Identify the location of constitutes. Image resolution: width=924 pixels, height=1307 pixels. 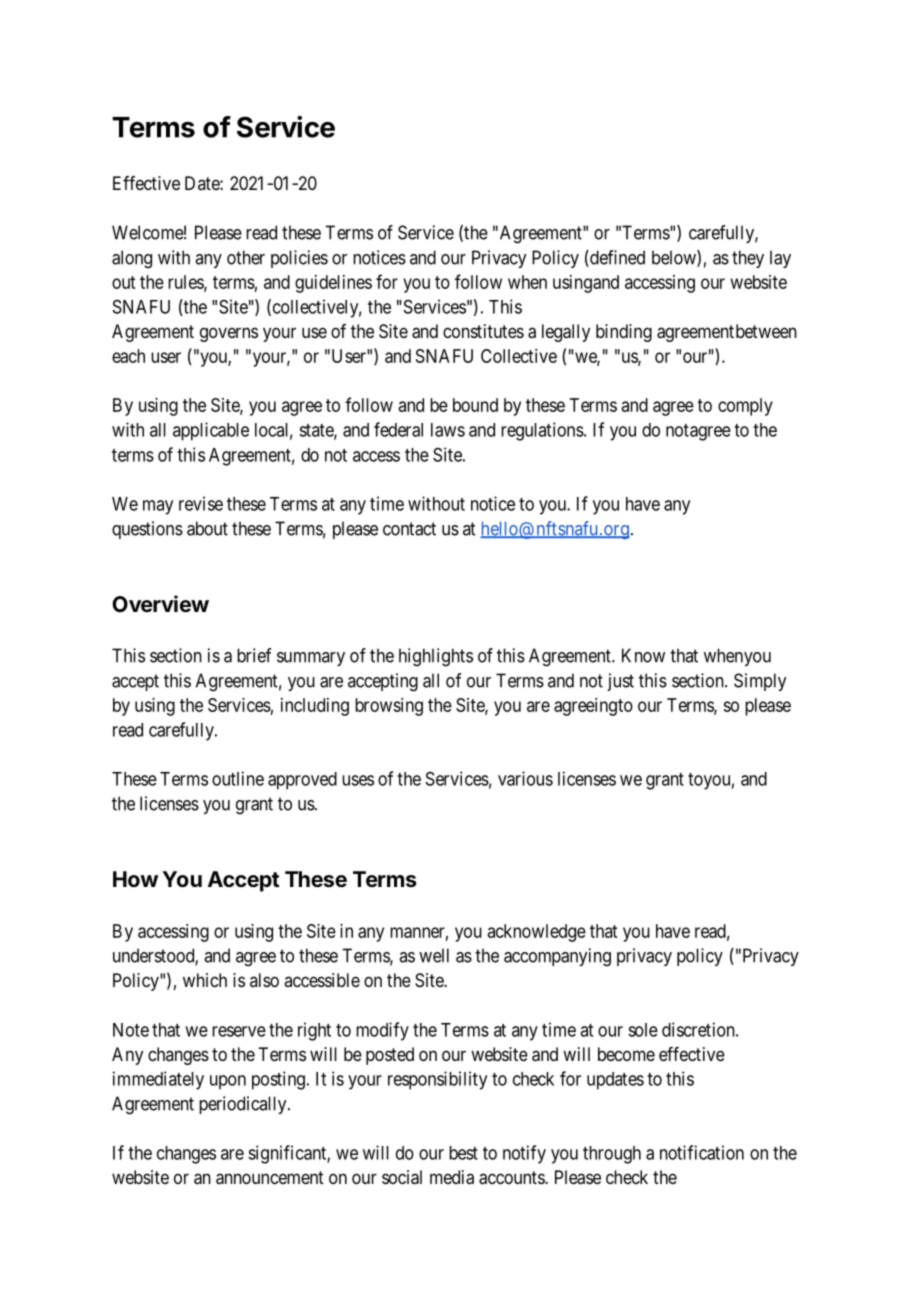
(483, 331).
